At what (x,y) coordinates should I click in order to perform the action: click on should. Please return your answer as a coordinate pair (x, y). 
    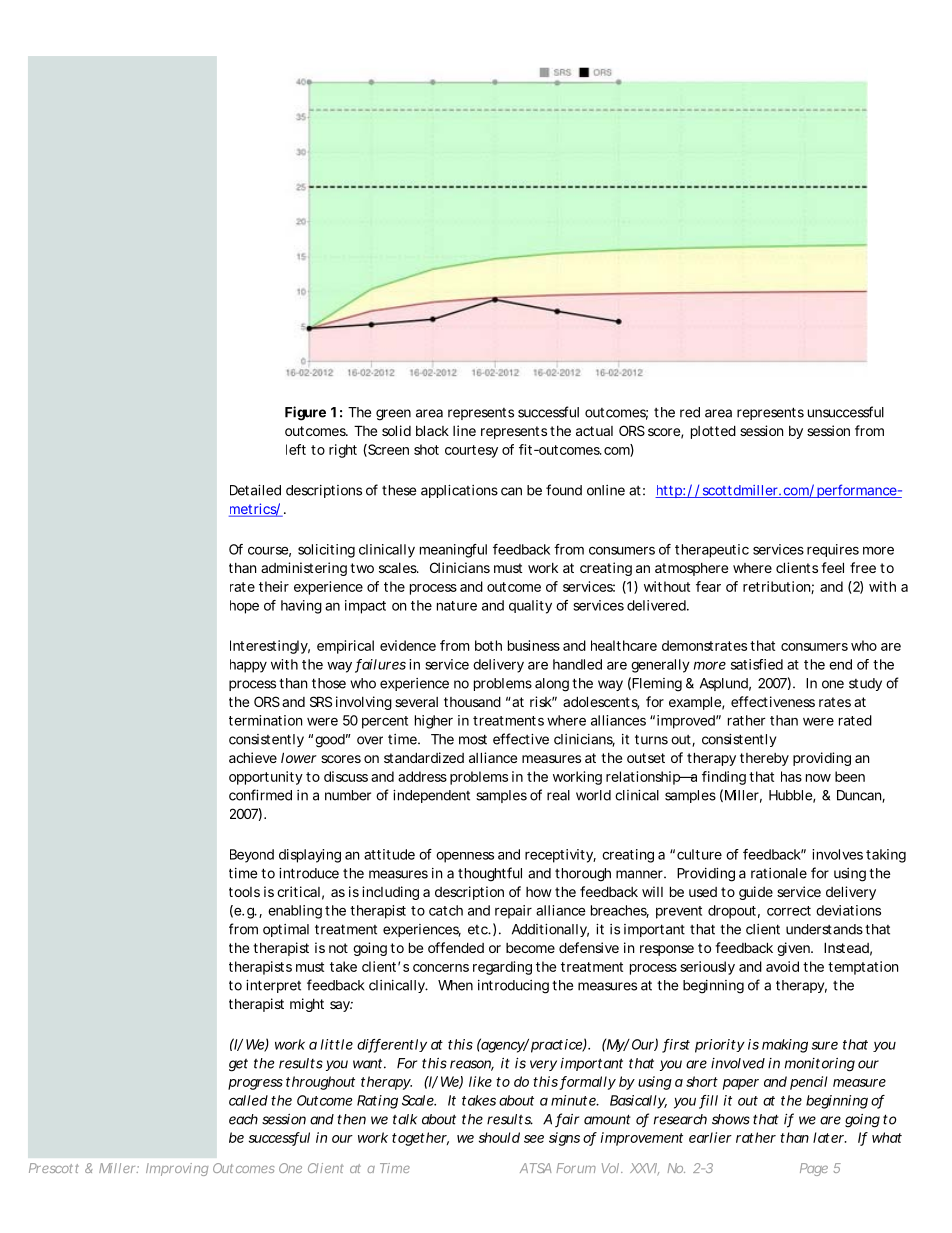
    Looking at the image, I should click on (499, 1137).
